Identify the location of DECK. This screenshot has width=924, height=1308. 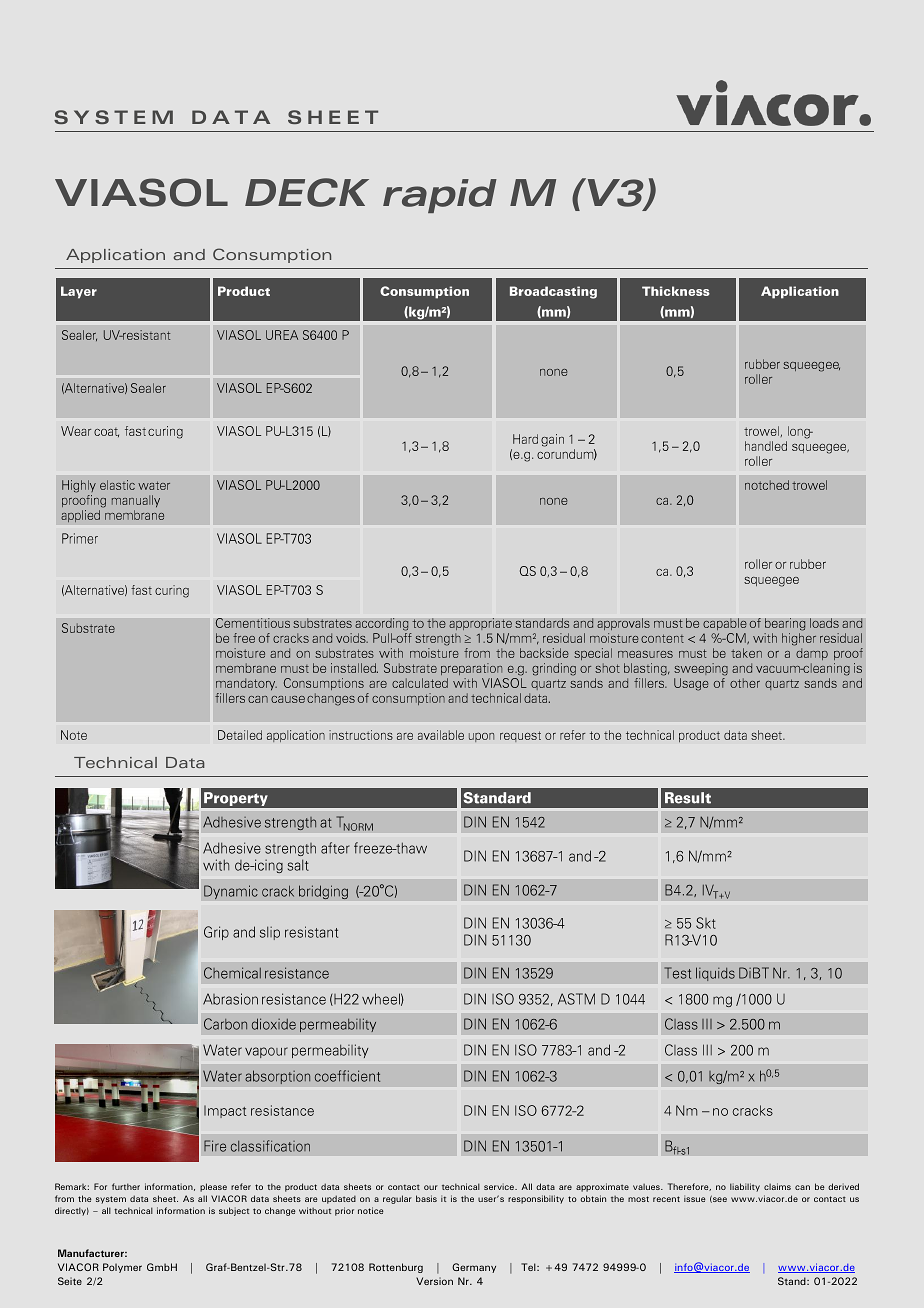
(307, 192).
